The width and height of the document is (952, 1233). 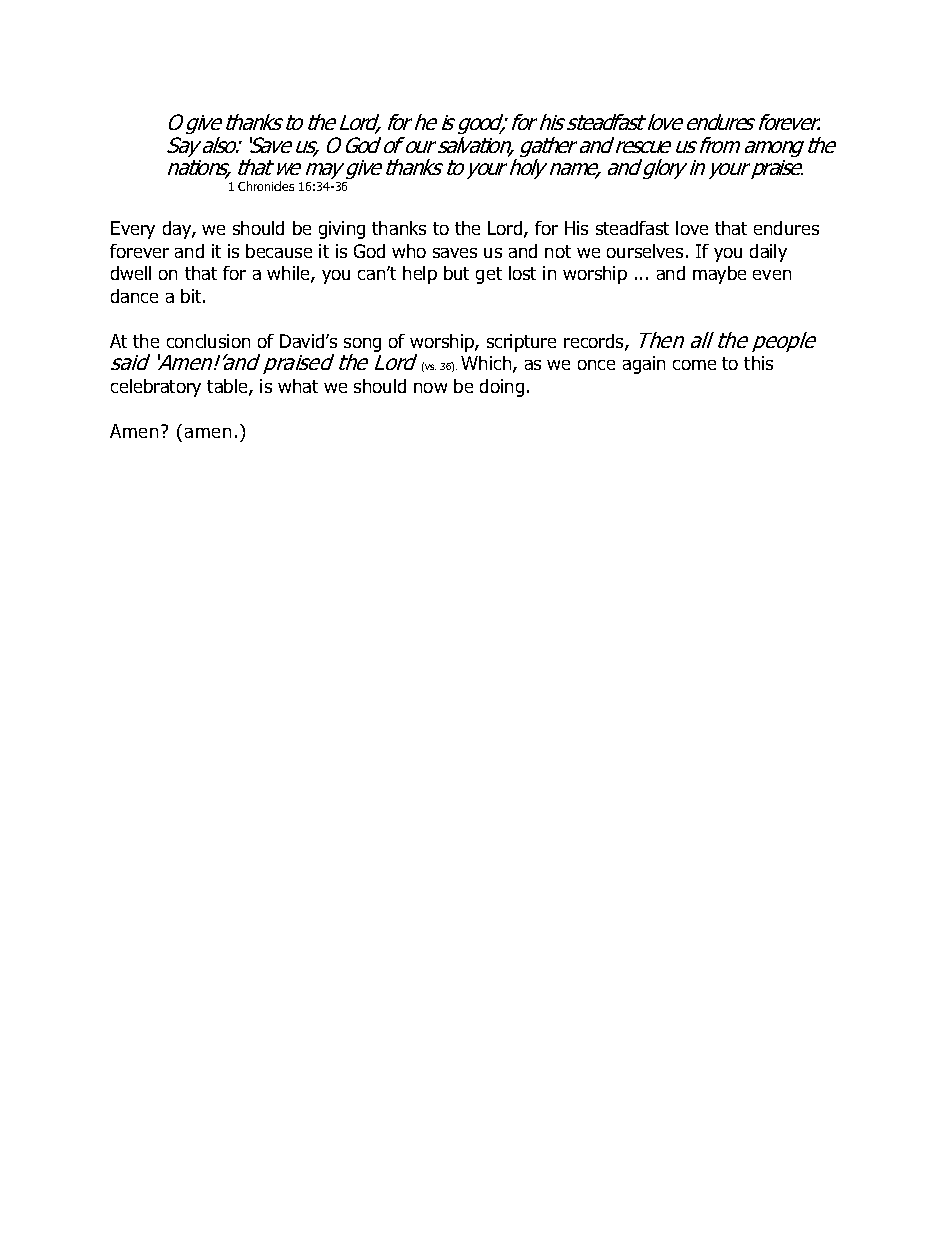 I want to click on giving, so click(x=342, y=230).
